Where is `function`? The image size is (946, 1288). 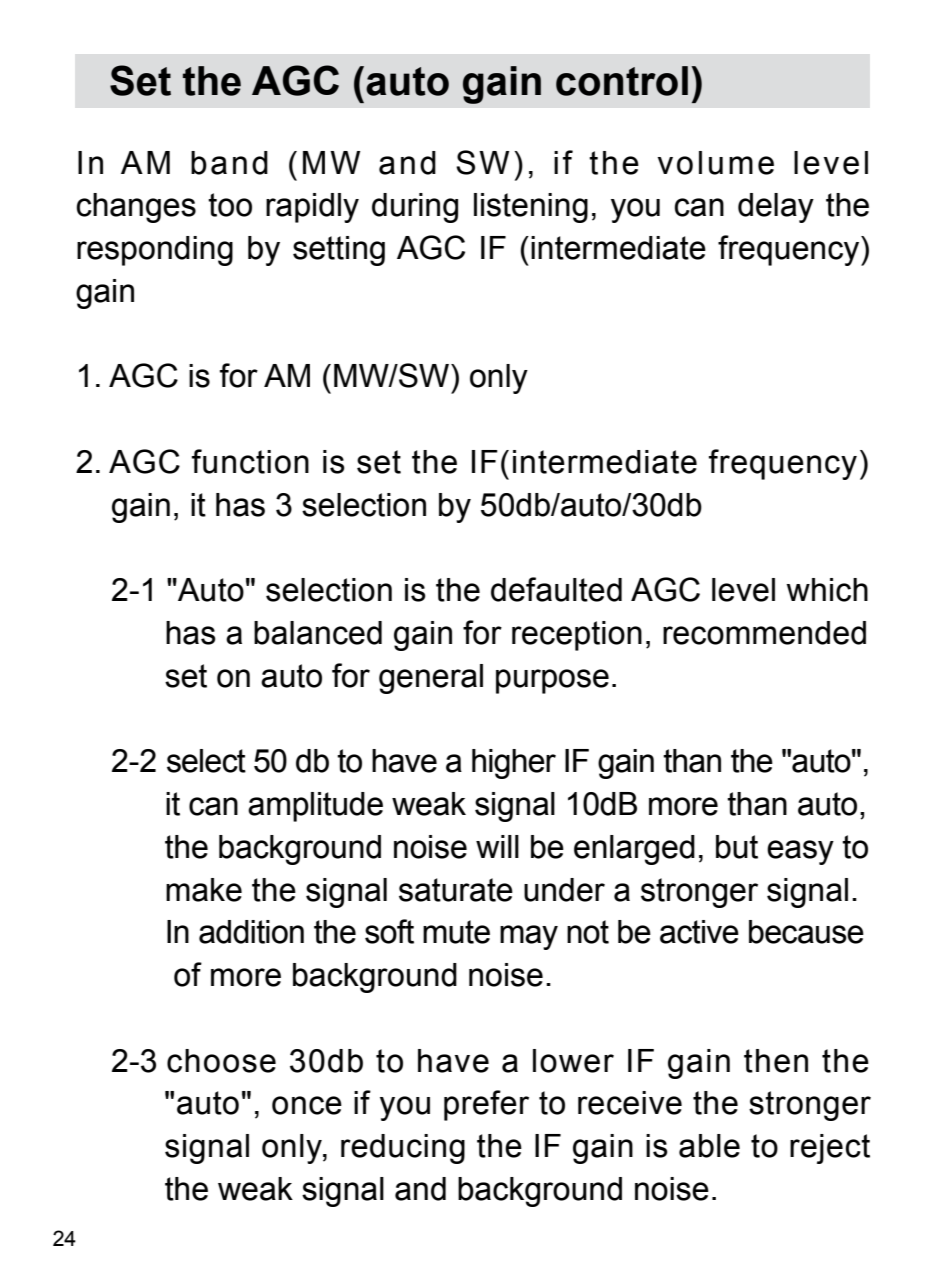 function is located at coordinates (250, 461).
